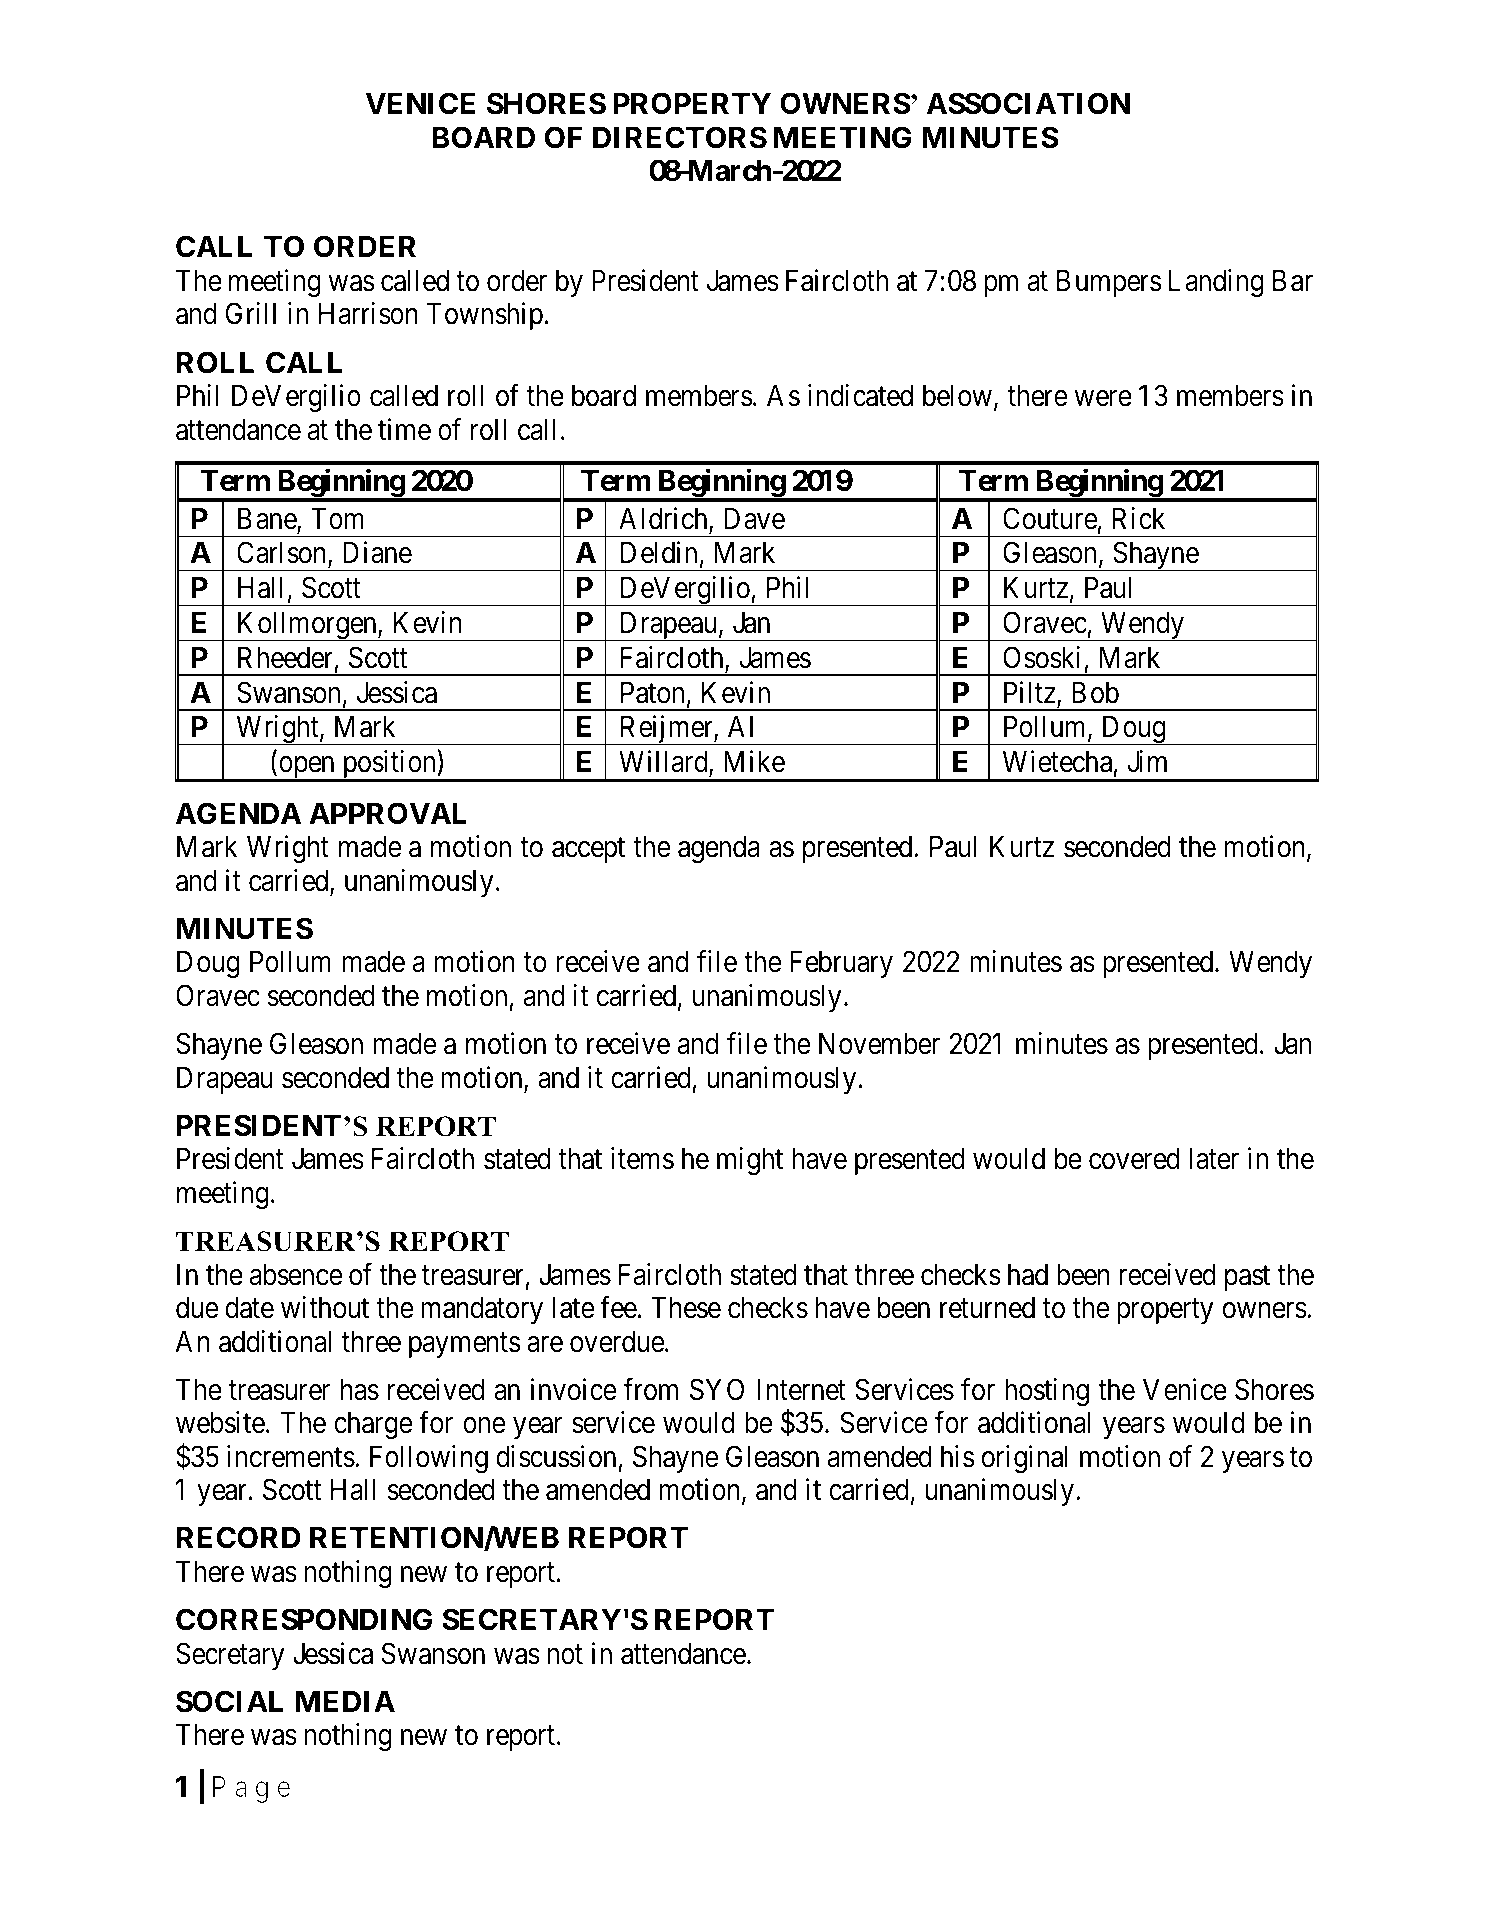 The height and width of the page is (1925, 1488). What do you see at coordinates (368, 314) in the page?
I see `Harrison` at bounding box center [368, 314].
